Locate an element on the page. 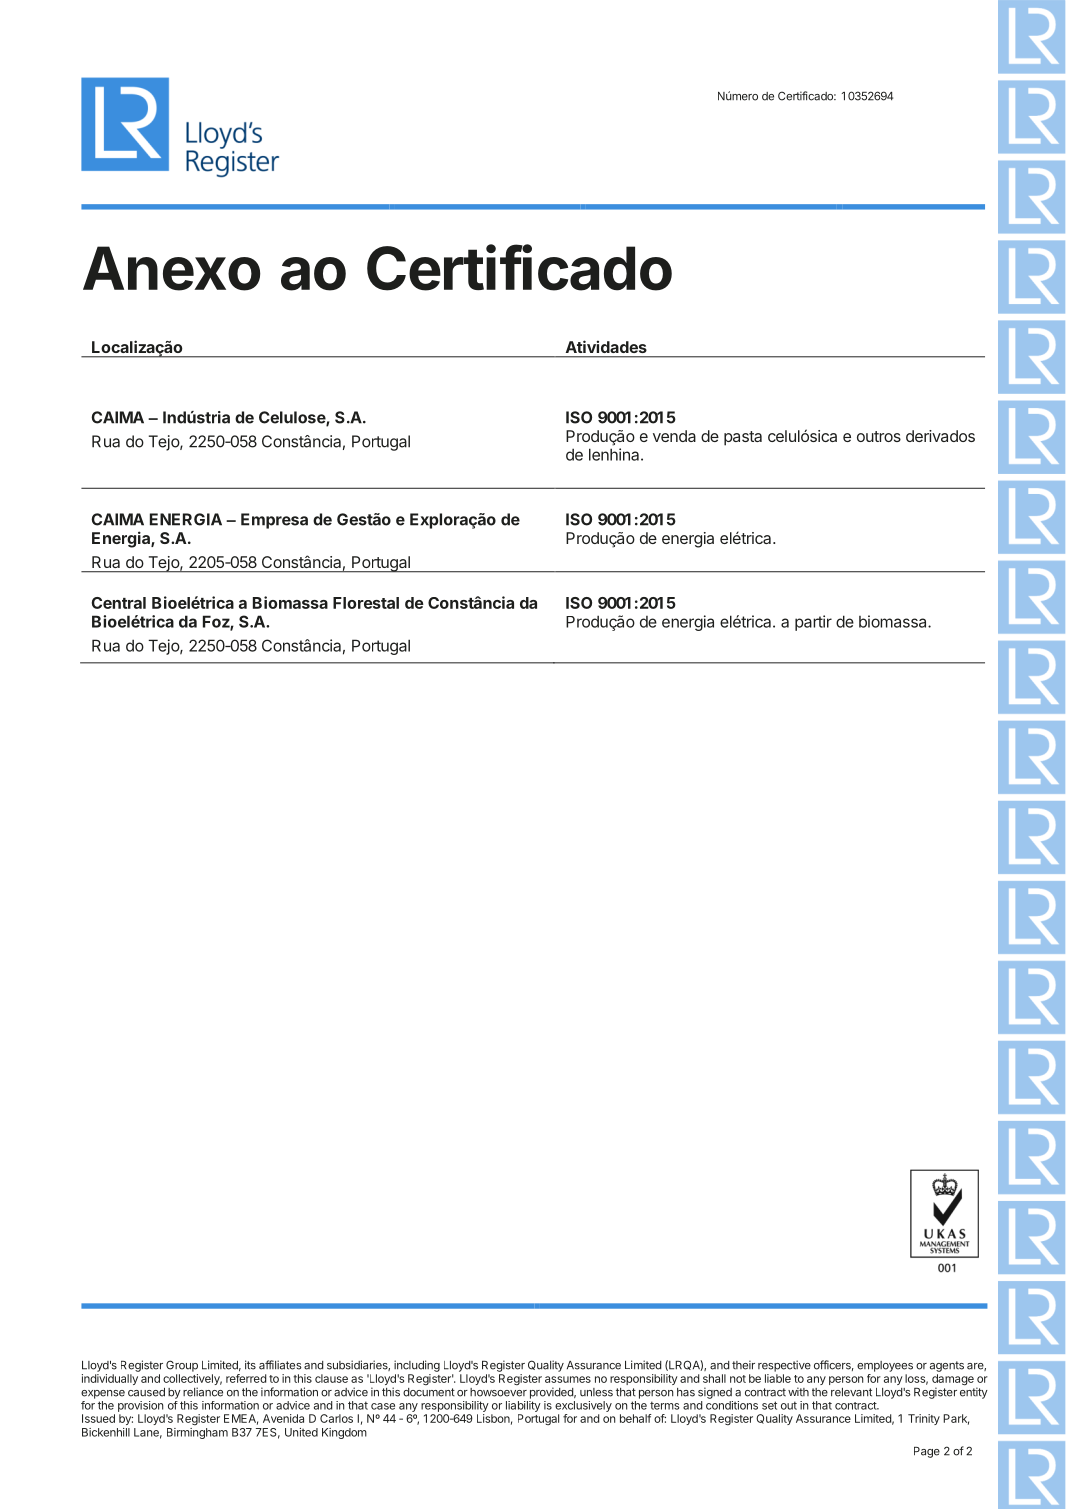 The image size is (1068, 1509). assumes is located at coordinates (568, 1379).
